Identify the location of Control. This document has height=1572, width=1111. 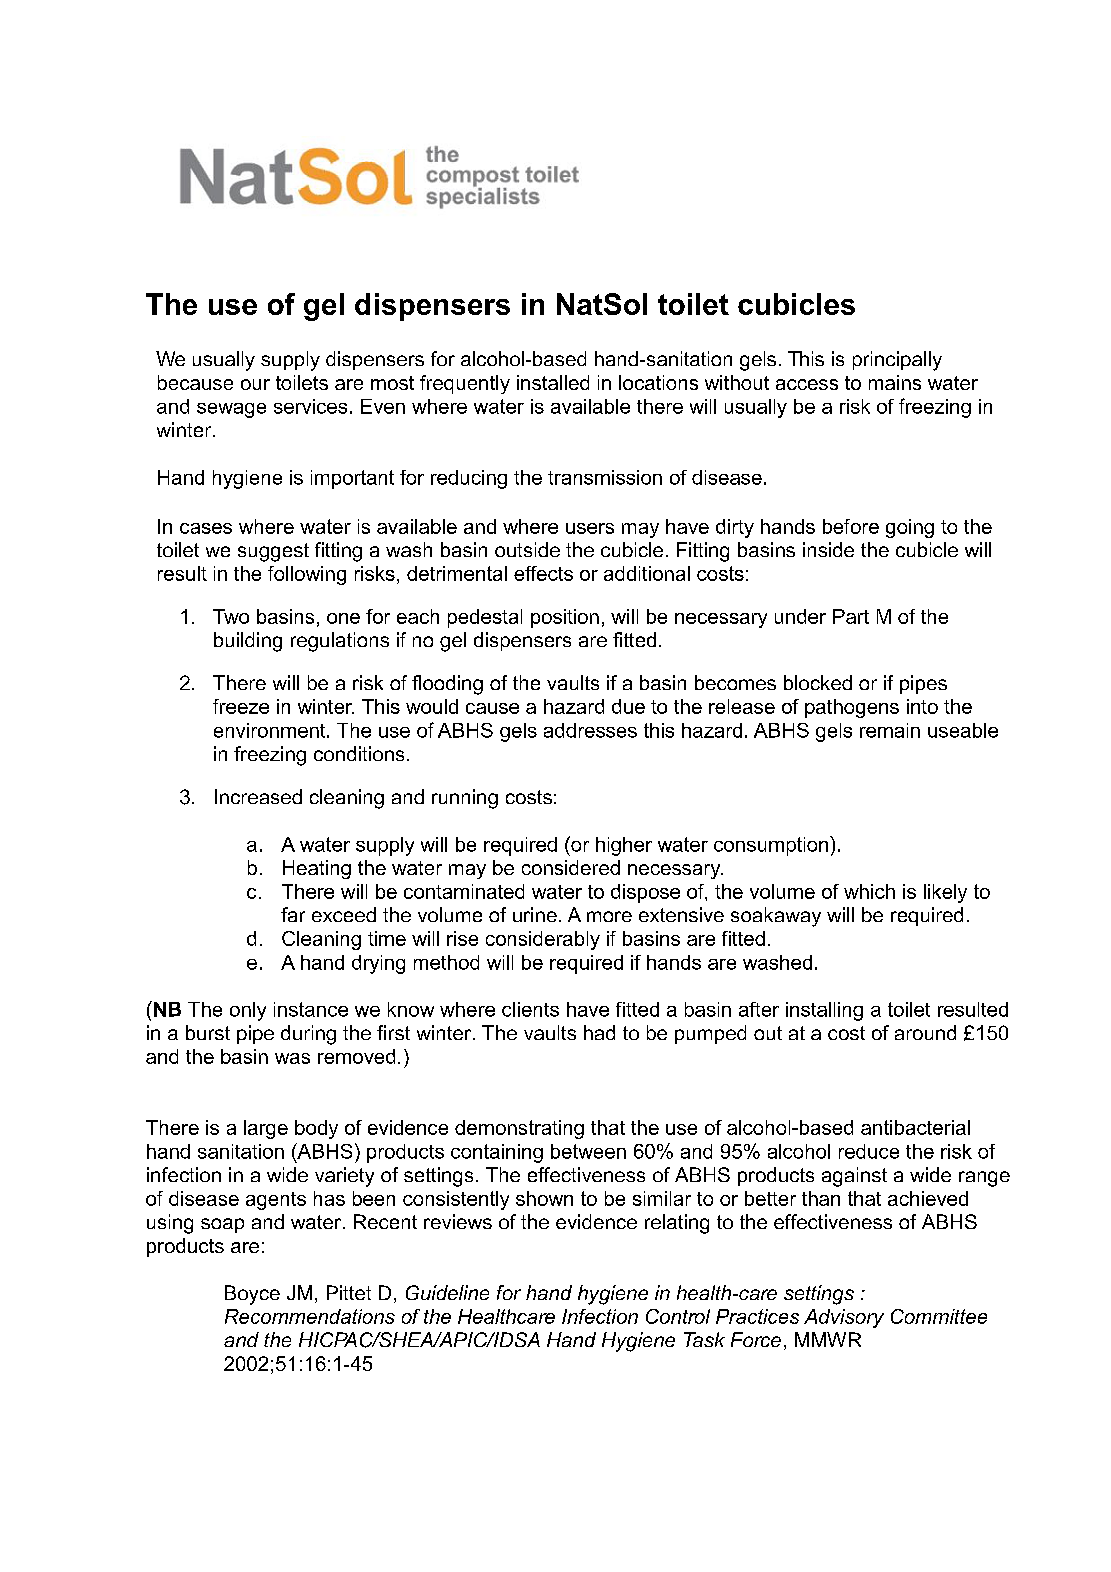
(678, 1316).
